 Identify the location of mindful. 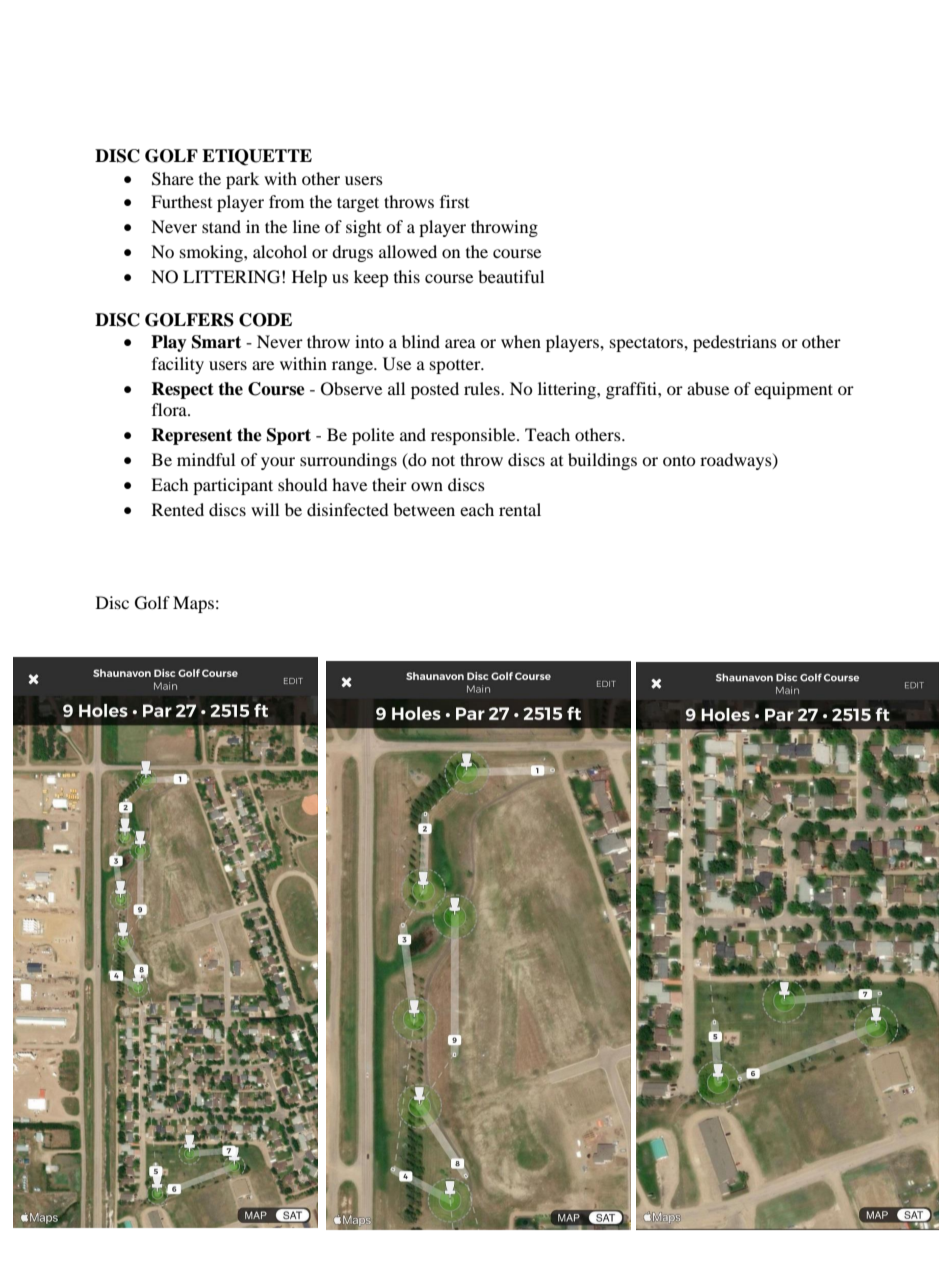
(206, 459).
